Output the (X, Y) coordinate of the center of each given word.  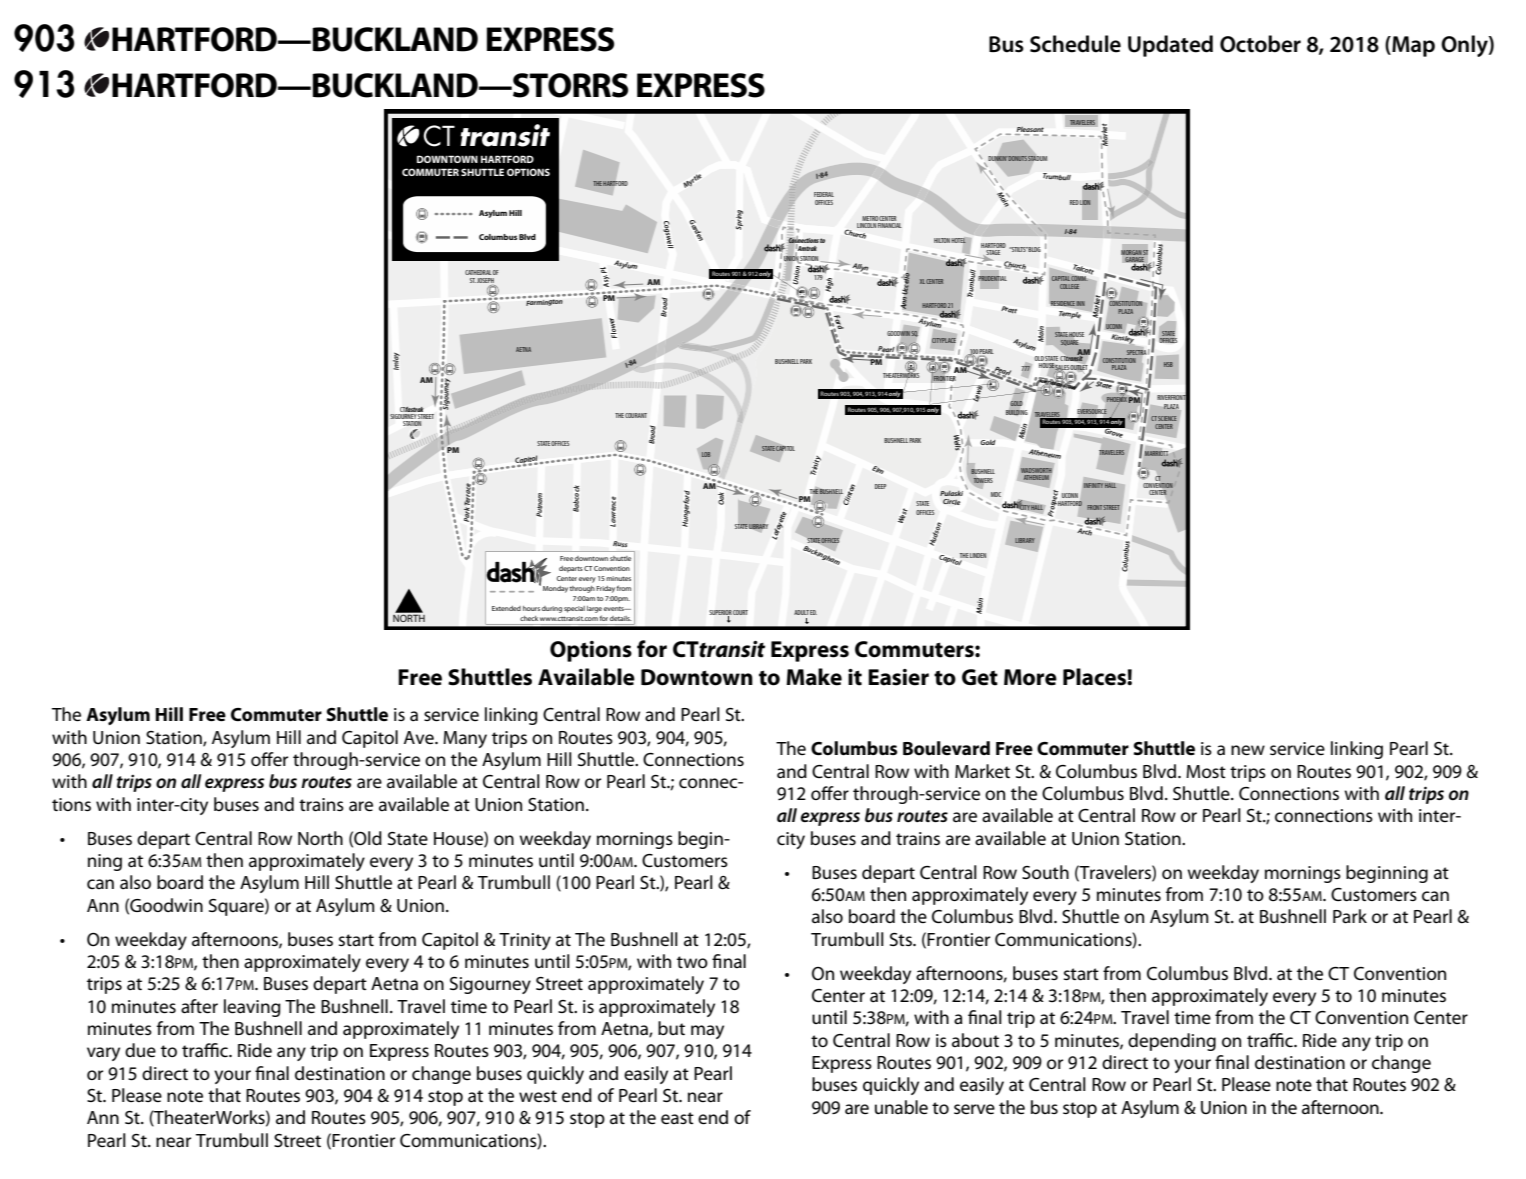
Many (465, 739)
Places (1095, 677)
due (140, 1050)
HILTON (942, 240)
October (1260, 44)
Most (1206, 771)
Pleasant (1030, 129)
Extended (506, 608)
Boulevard (946, 748)
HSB (1168, 364)
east (677, 1118)
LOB (706, 454)
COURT (740, 612)
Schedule (1075, 44)
